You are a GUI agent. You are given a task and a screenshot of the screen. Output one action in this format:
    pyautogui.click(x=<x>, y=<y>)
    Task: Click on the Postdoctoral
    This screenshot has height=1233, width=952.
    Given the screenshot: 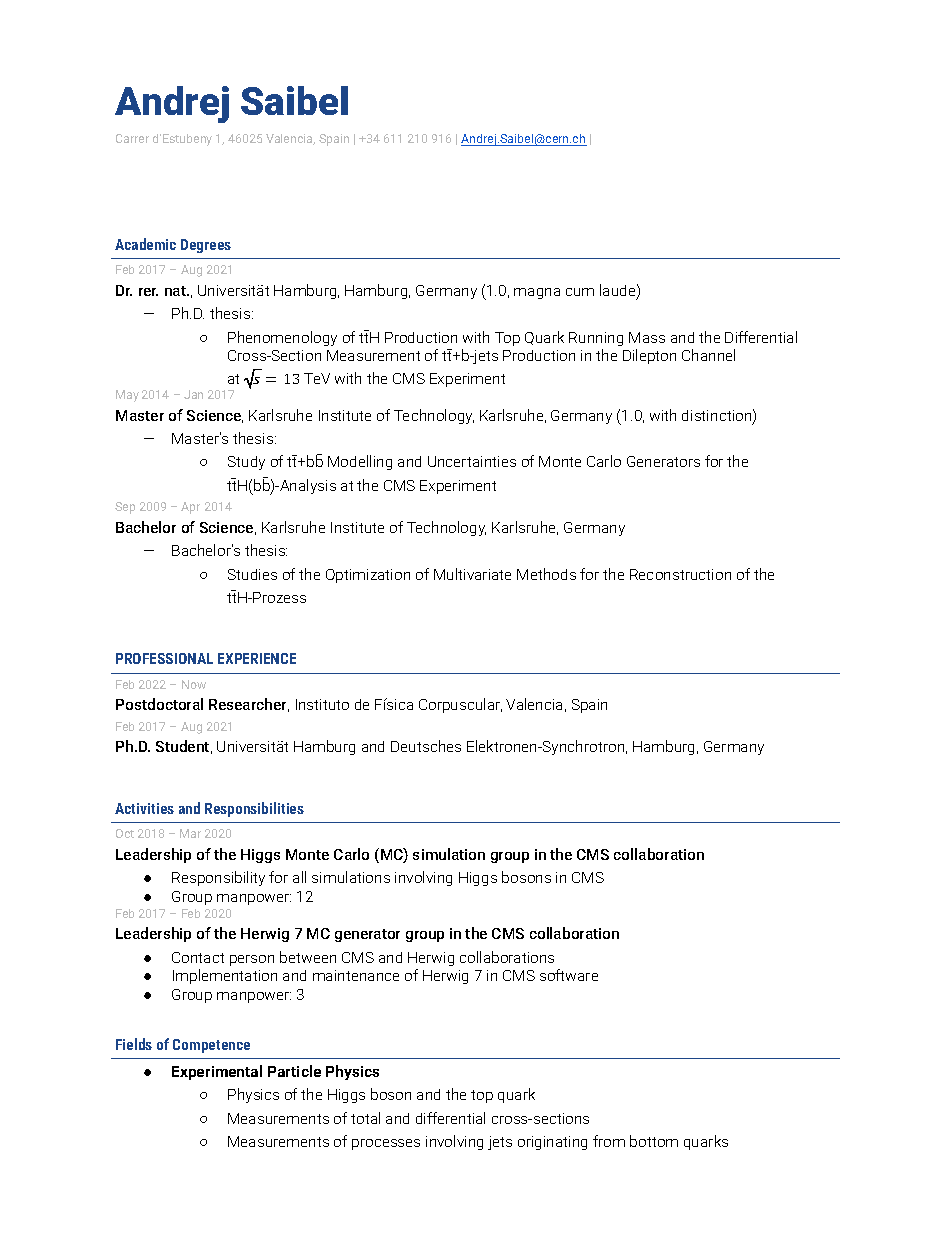 What is the action you would take?
    pyautogui.click(x=159, y=704)
